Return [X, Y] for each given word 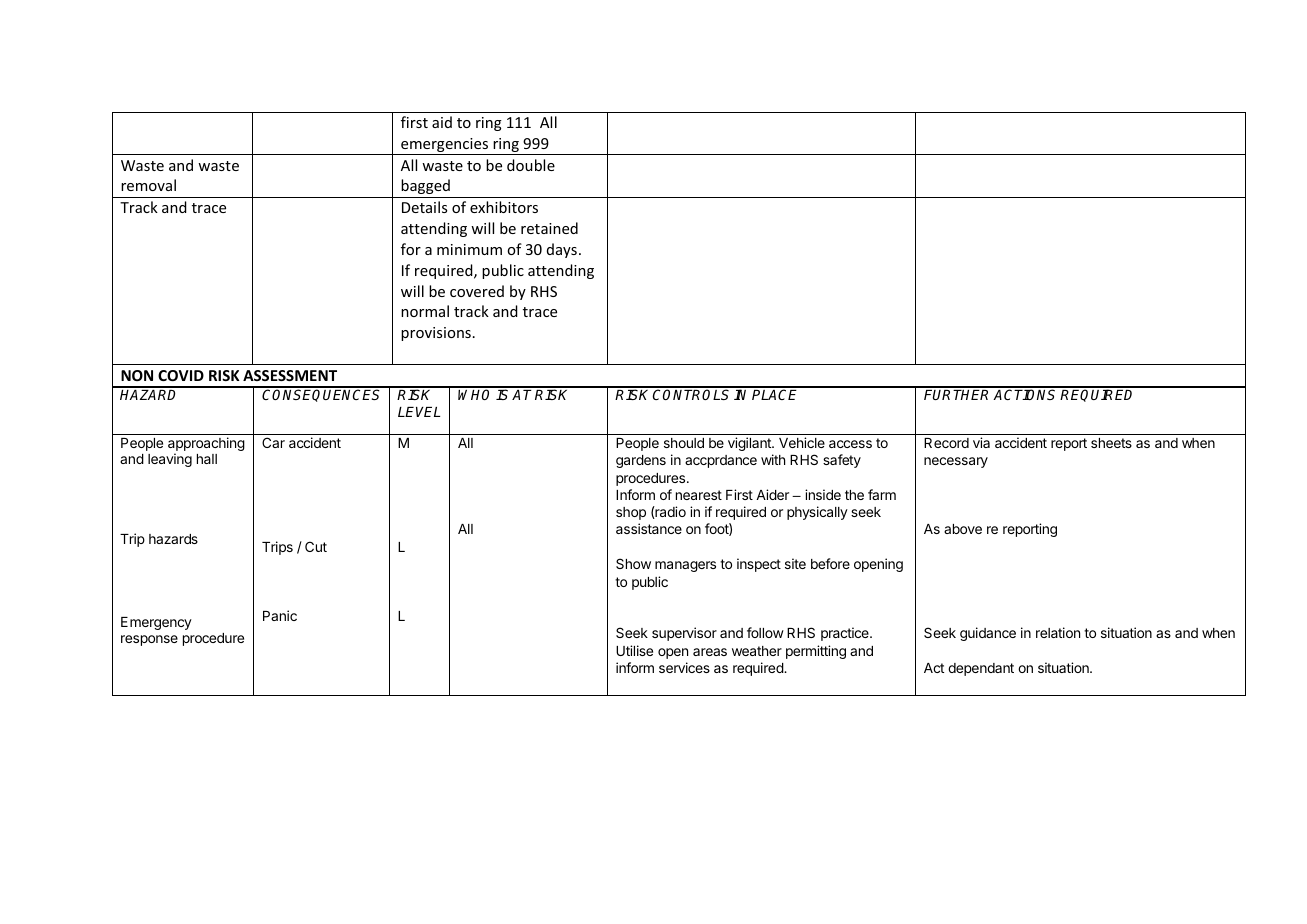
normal [425, 311]
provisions [436, 334]
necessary [956, 462]
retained [549, 228]
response [149, 640]
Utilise [634, 650]
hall [207, 459]
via [981, 442]
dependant [981, 669]
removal [148, 185]
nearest [699, 495]
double [531, 165]
